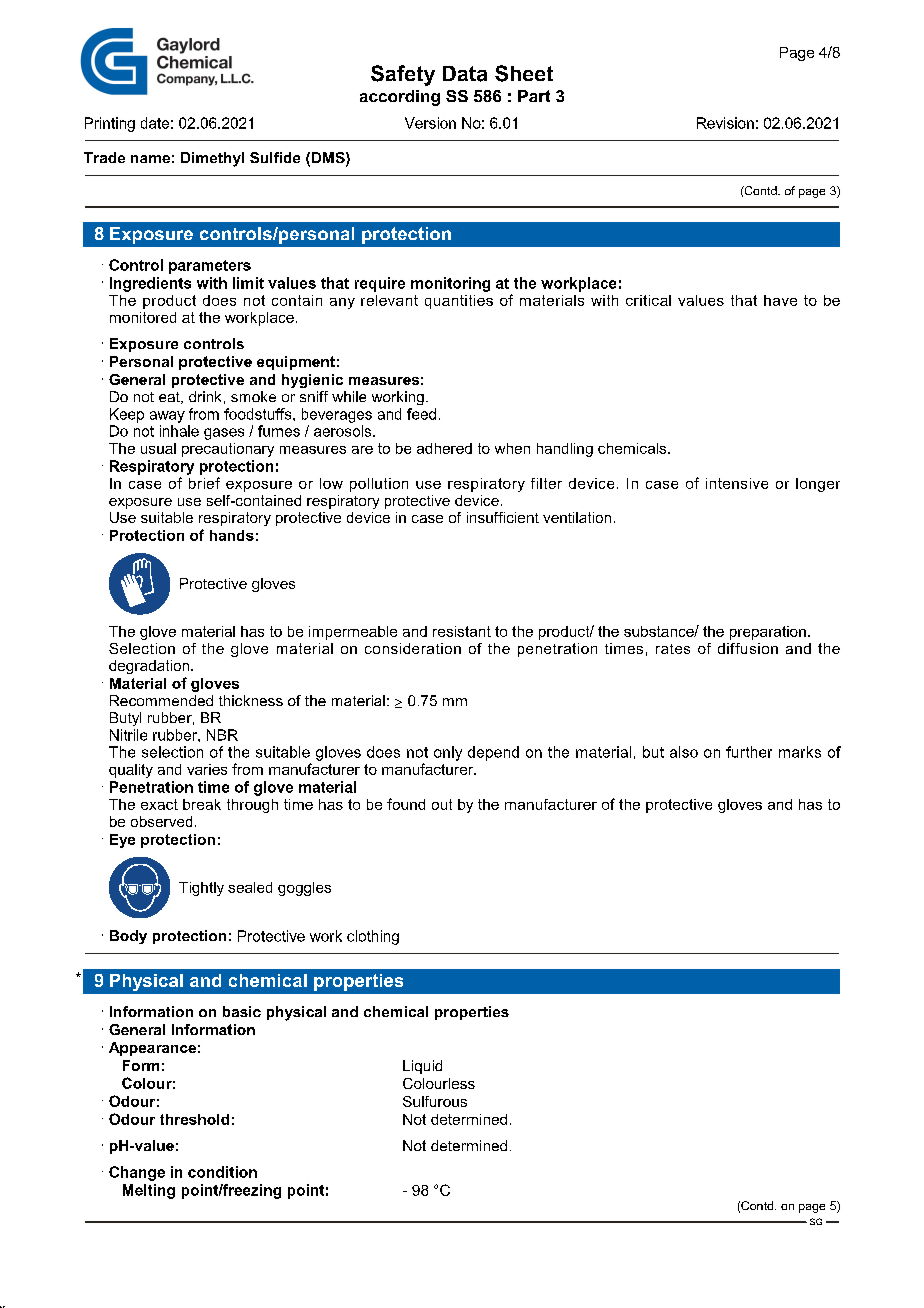  I want to click on break, so click(202, 804).
